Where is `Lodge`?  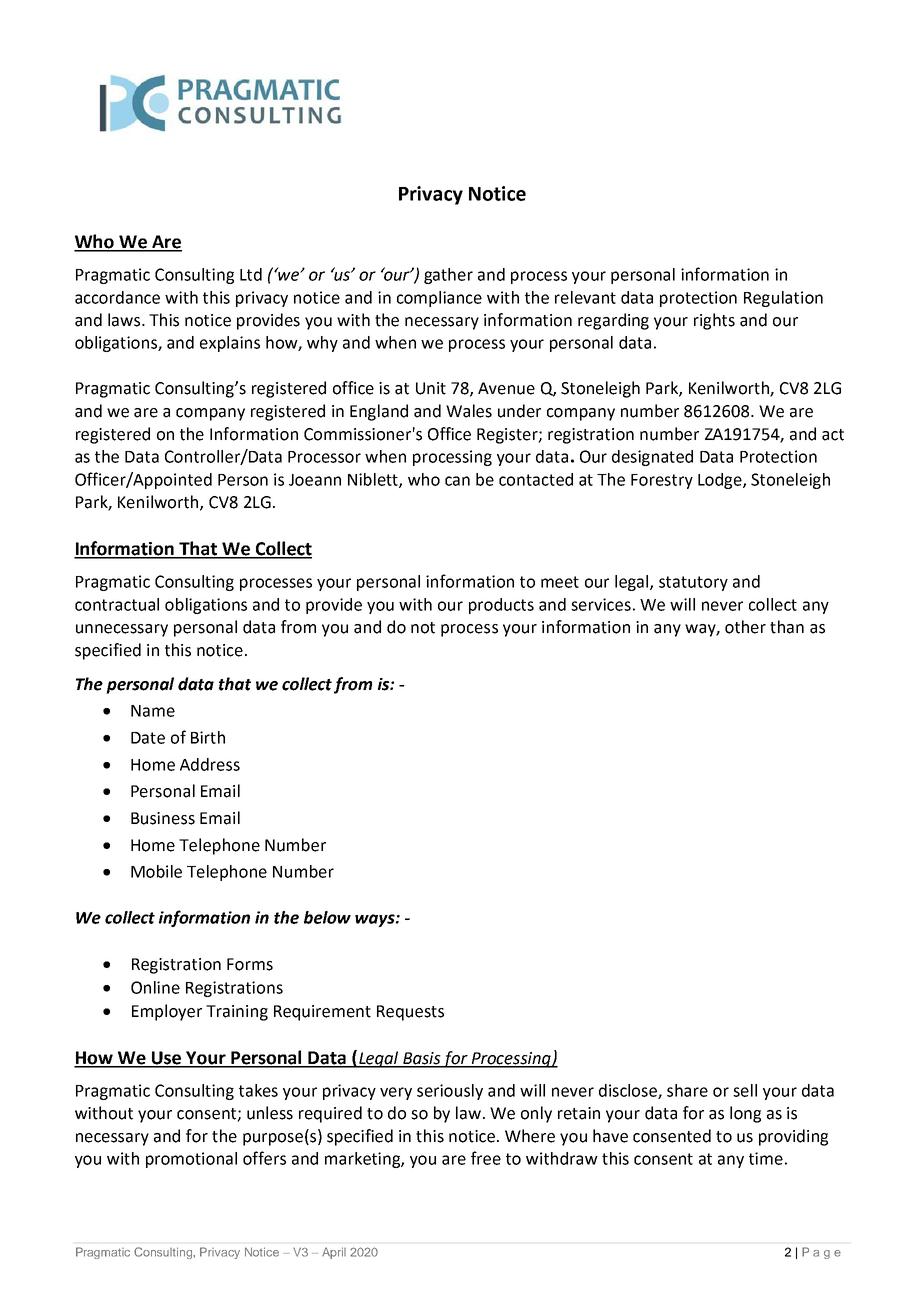
Lodge is located at coordinates (721, 481).
